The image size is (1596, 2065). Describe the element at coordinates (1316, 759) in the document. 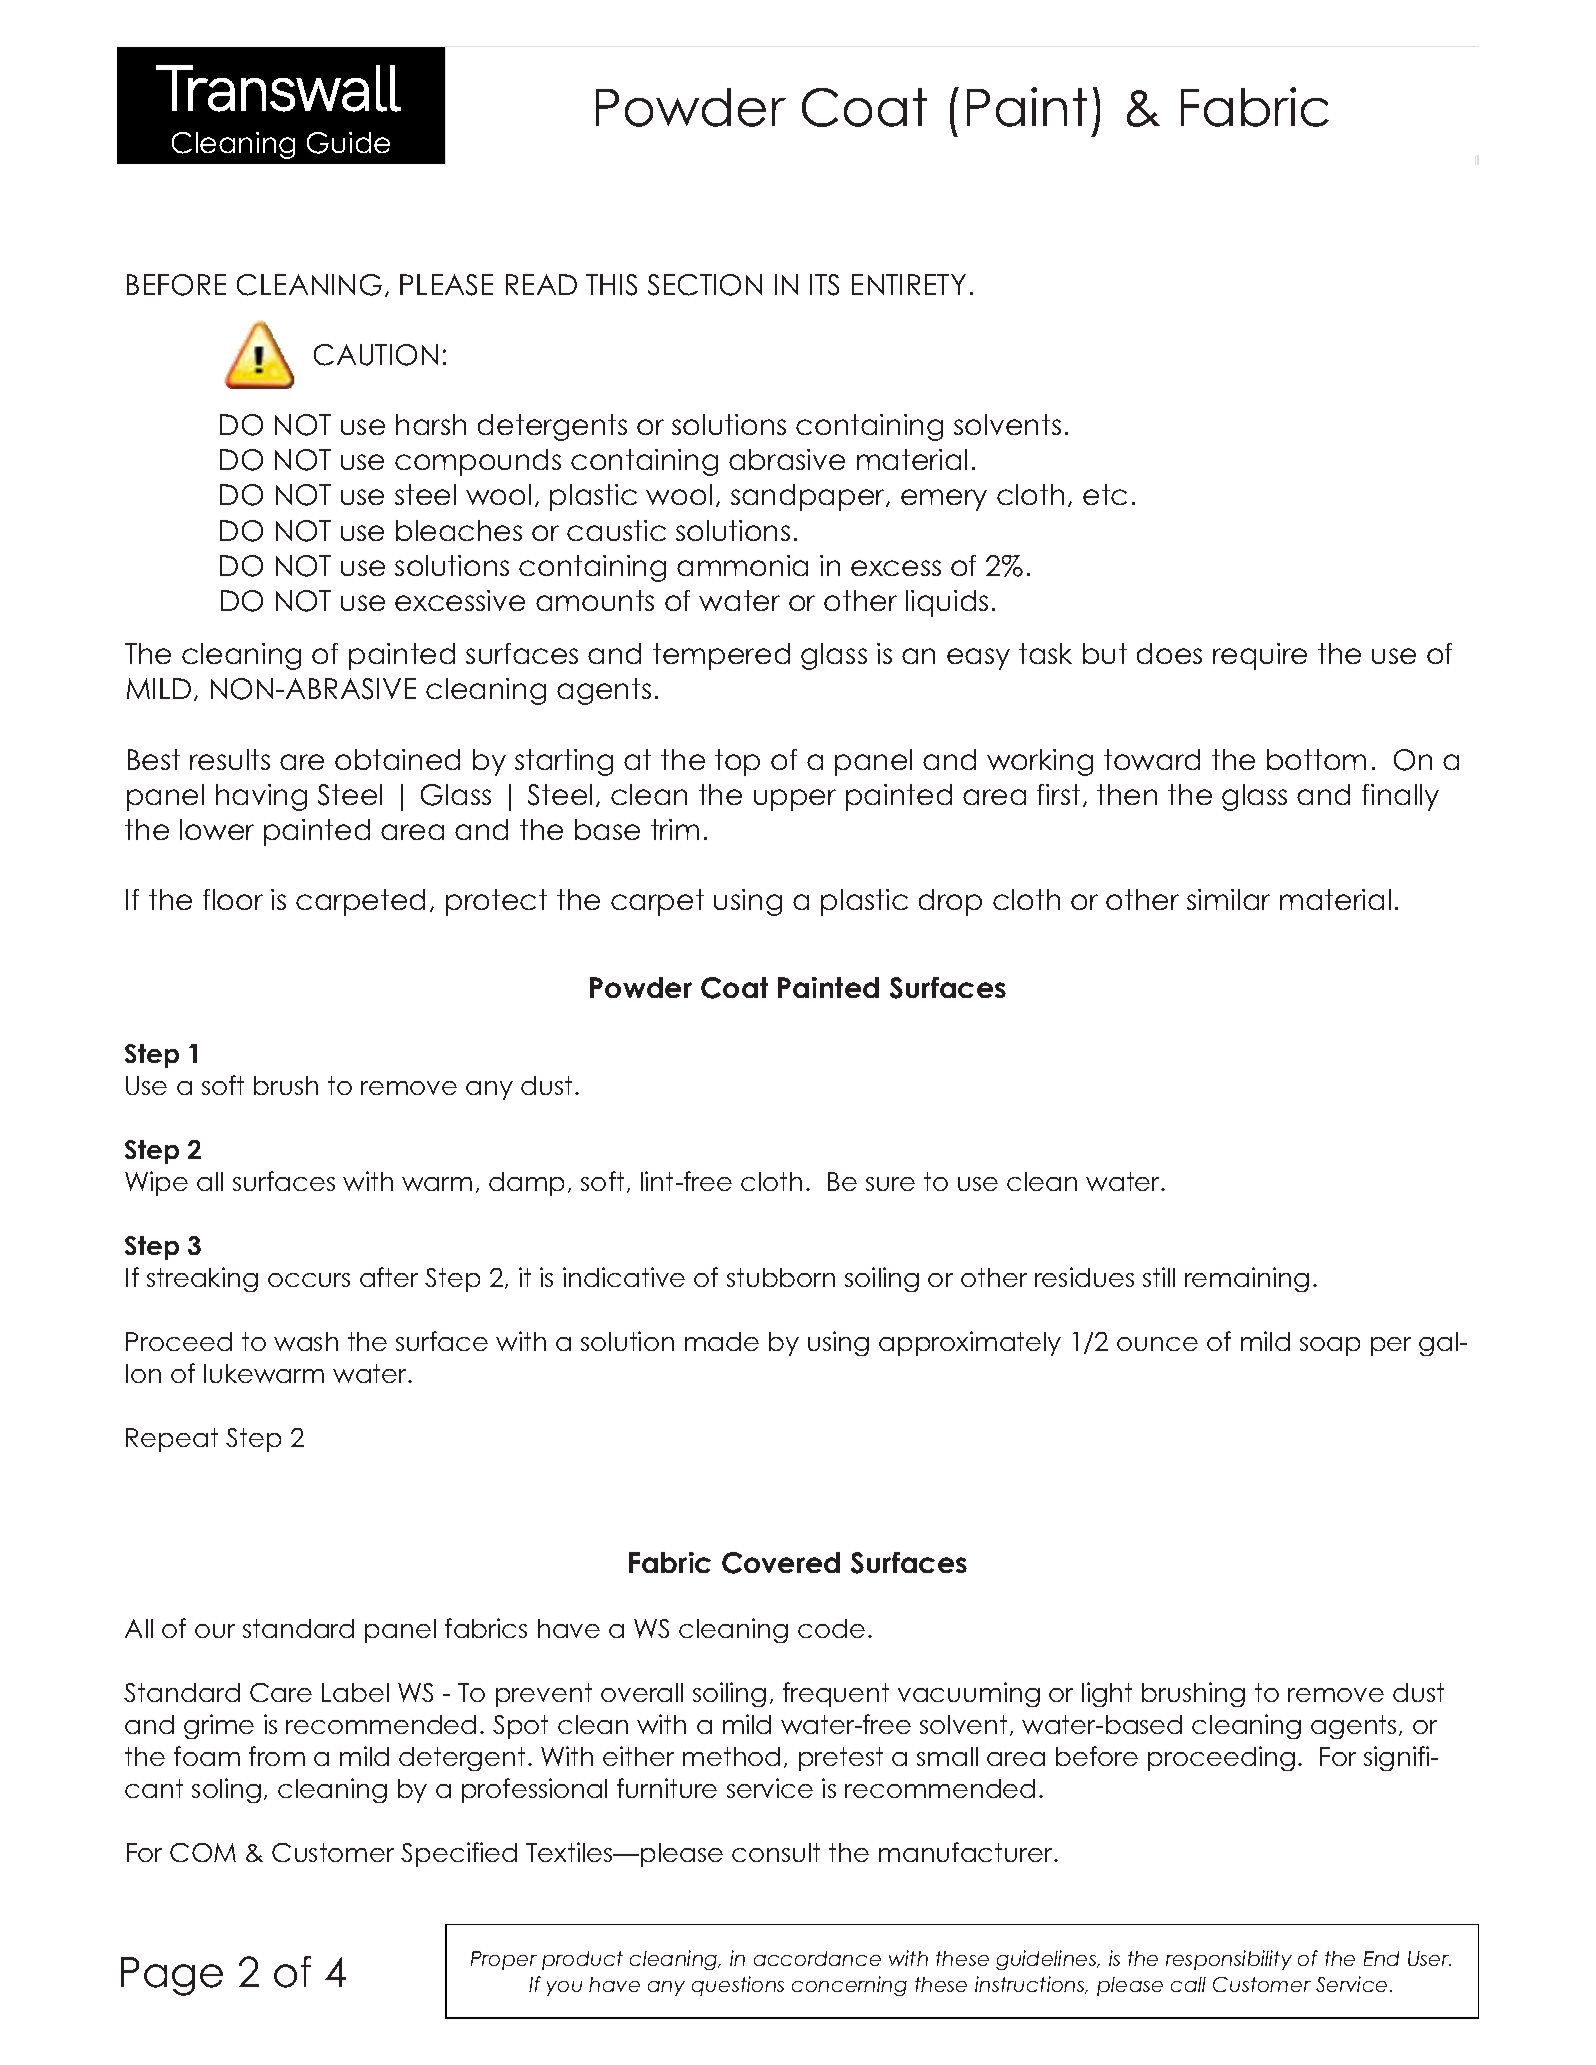

I see `bottom` at that location.
